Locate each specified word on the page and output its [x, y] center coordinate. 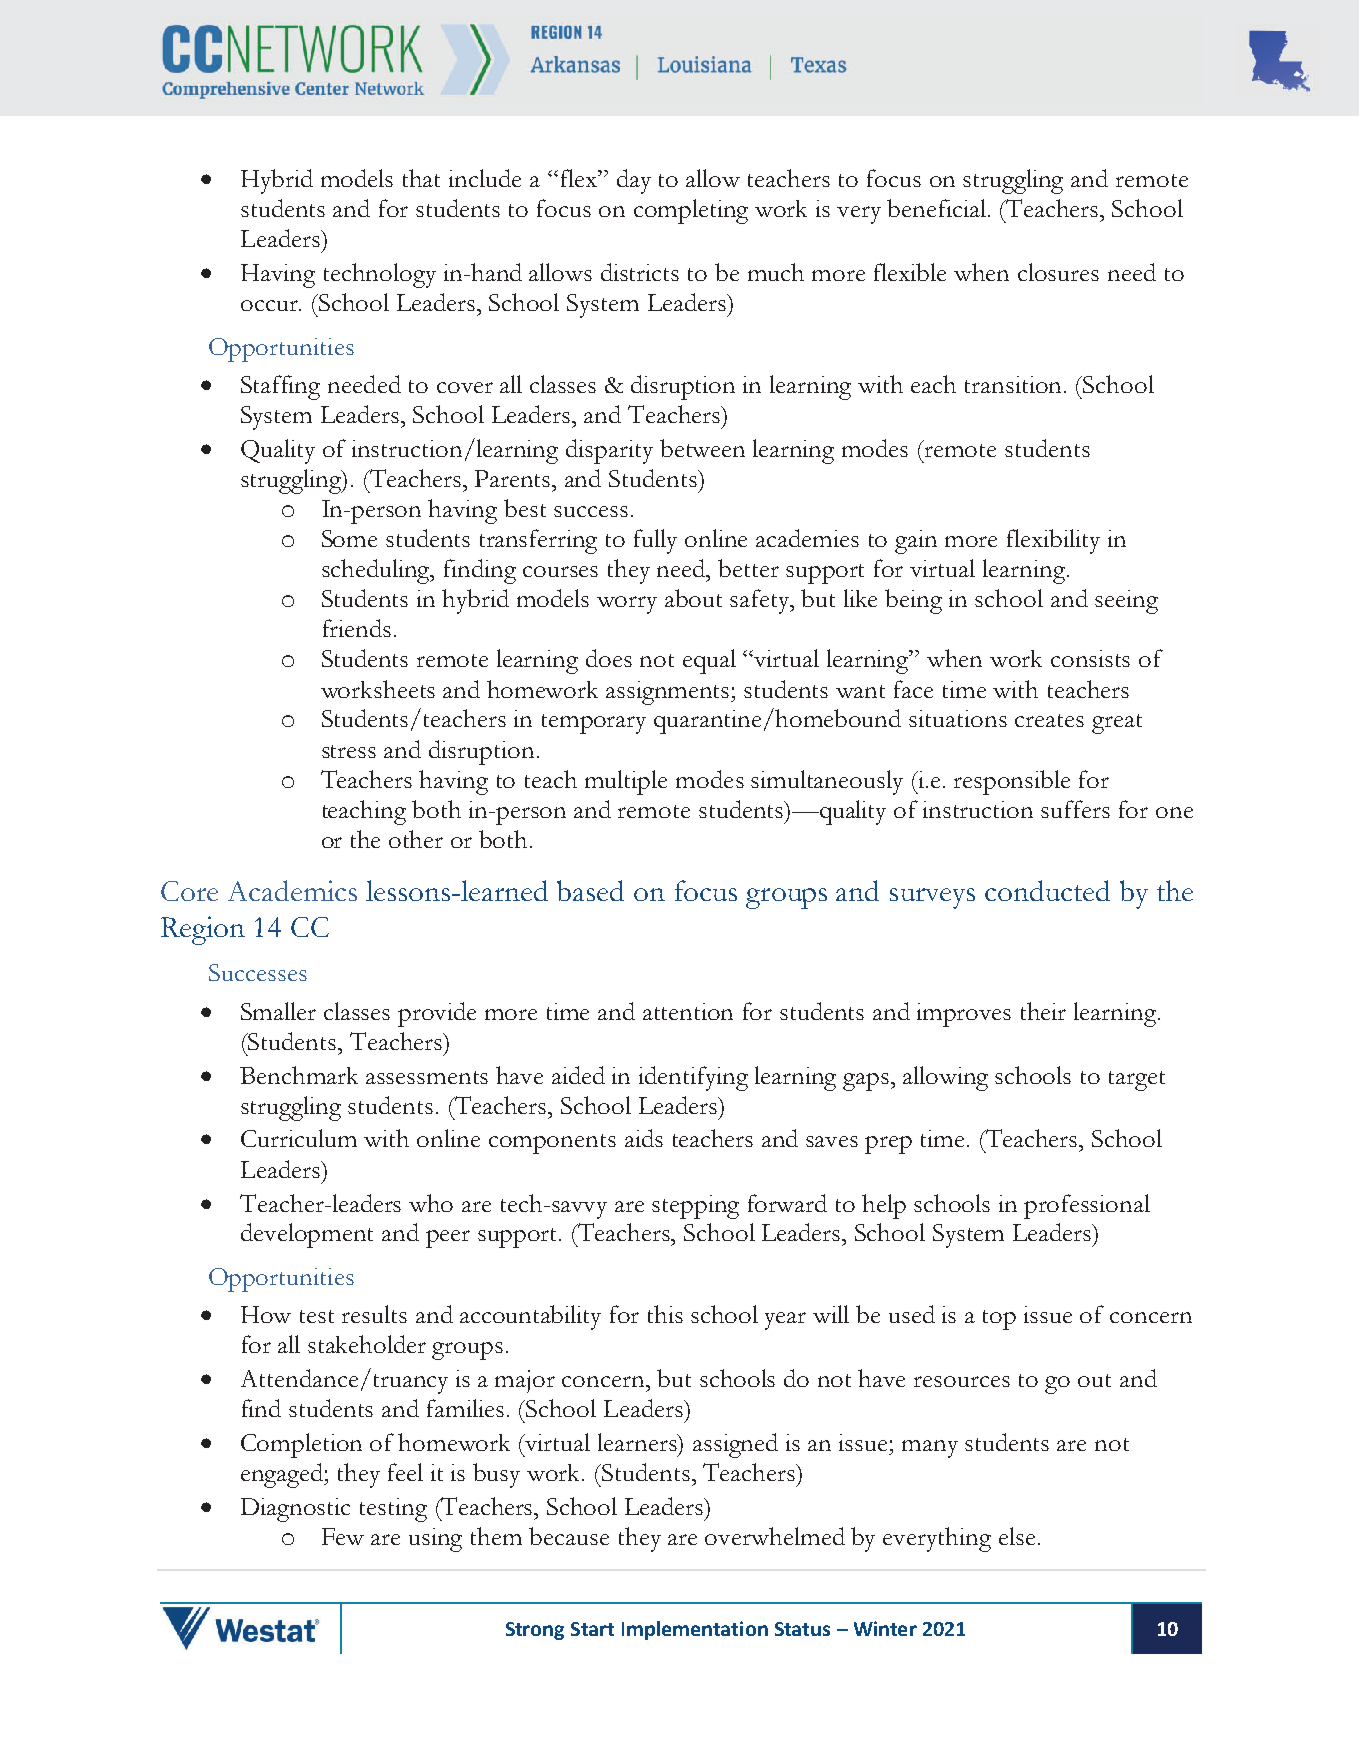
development [307, 1235]
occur [271, 305]
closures [1058, 272]
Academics [292, 890]
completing [691, 211]
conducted [1047, 890]
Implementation [695, 1630]
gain [916, 542]
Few [343, 1536]
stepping [695, 1207]
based [590, 890]
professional [1087, 1206]
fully [655, 541]
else [1017, 1536]
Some [349, 538]
